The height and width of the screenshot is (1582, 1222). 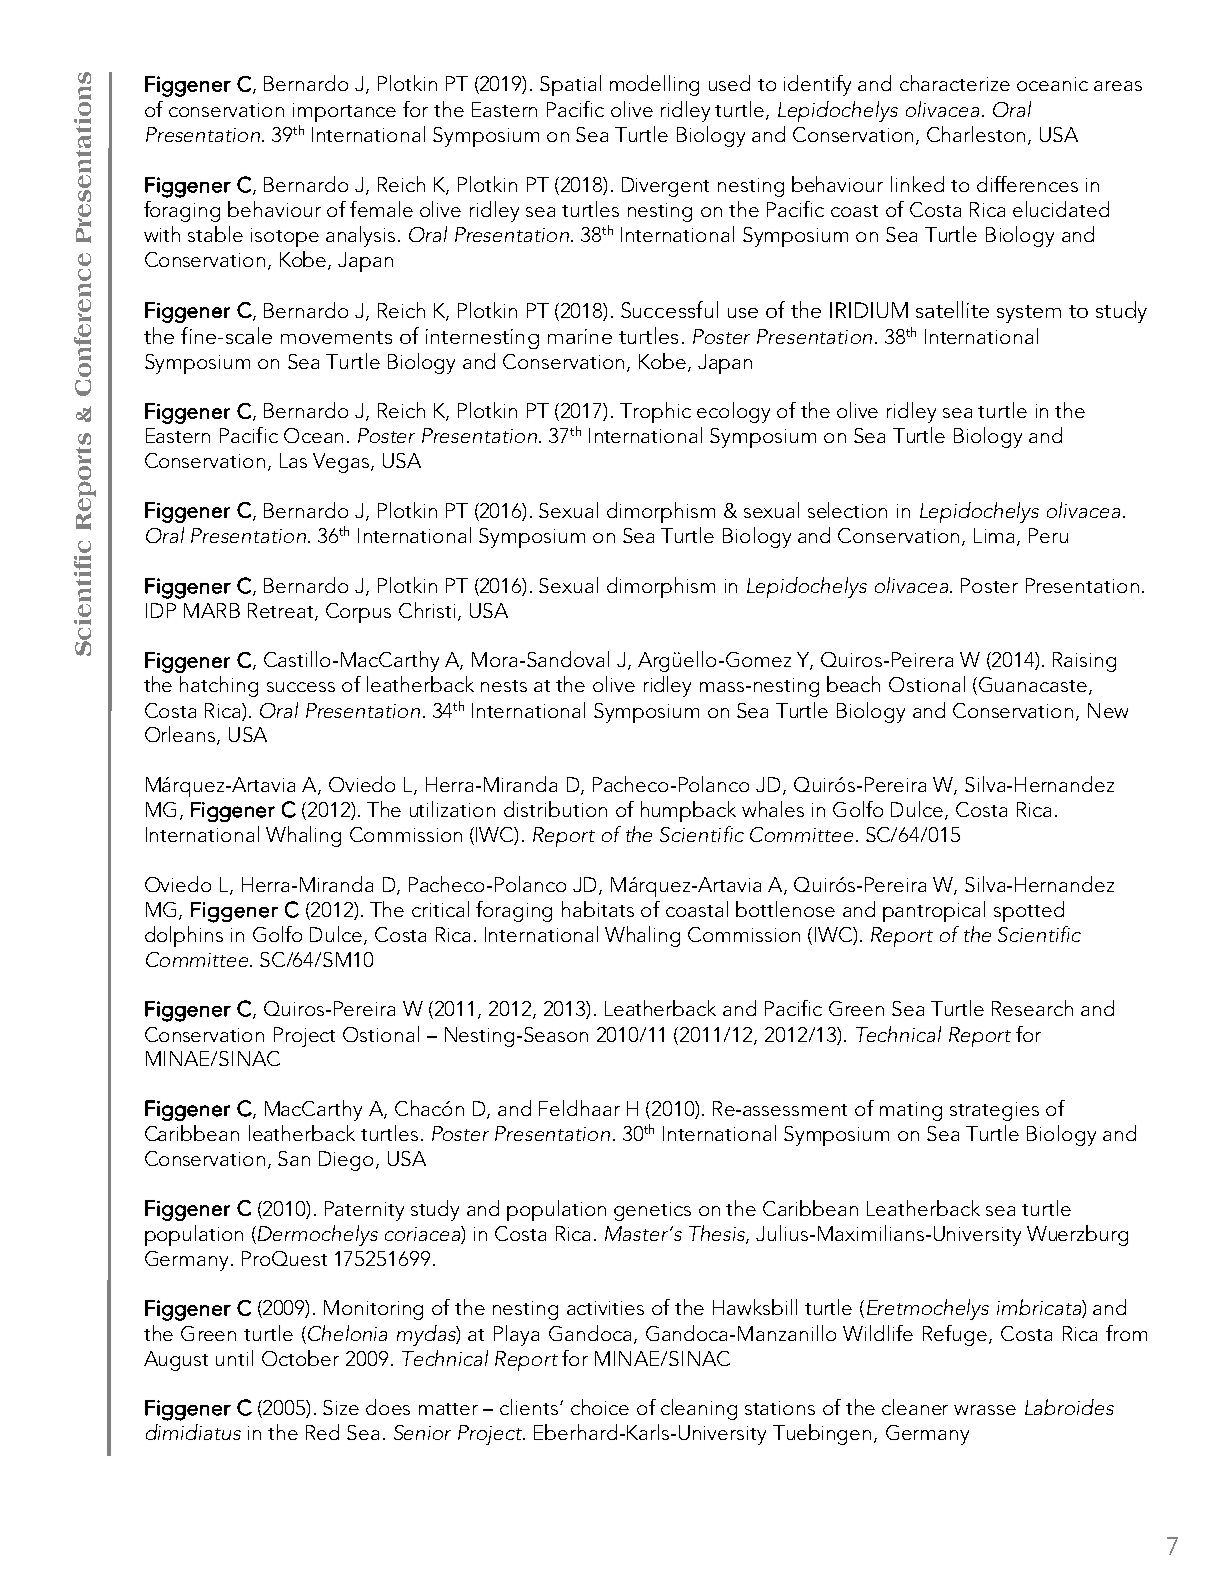 What do you see at coordinates (976, 134) in the screenshot?
I see `Charleston` at bounding box center [976, 134].
